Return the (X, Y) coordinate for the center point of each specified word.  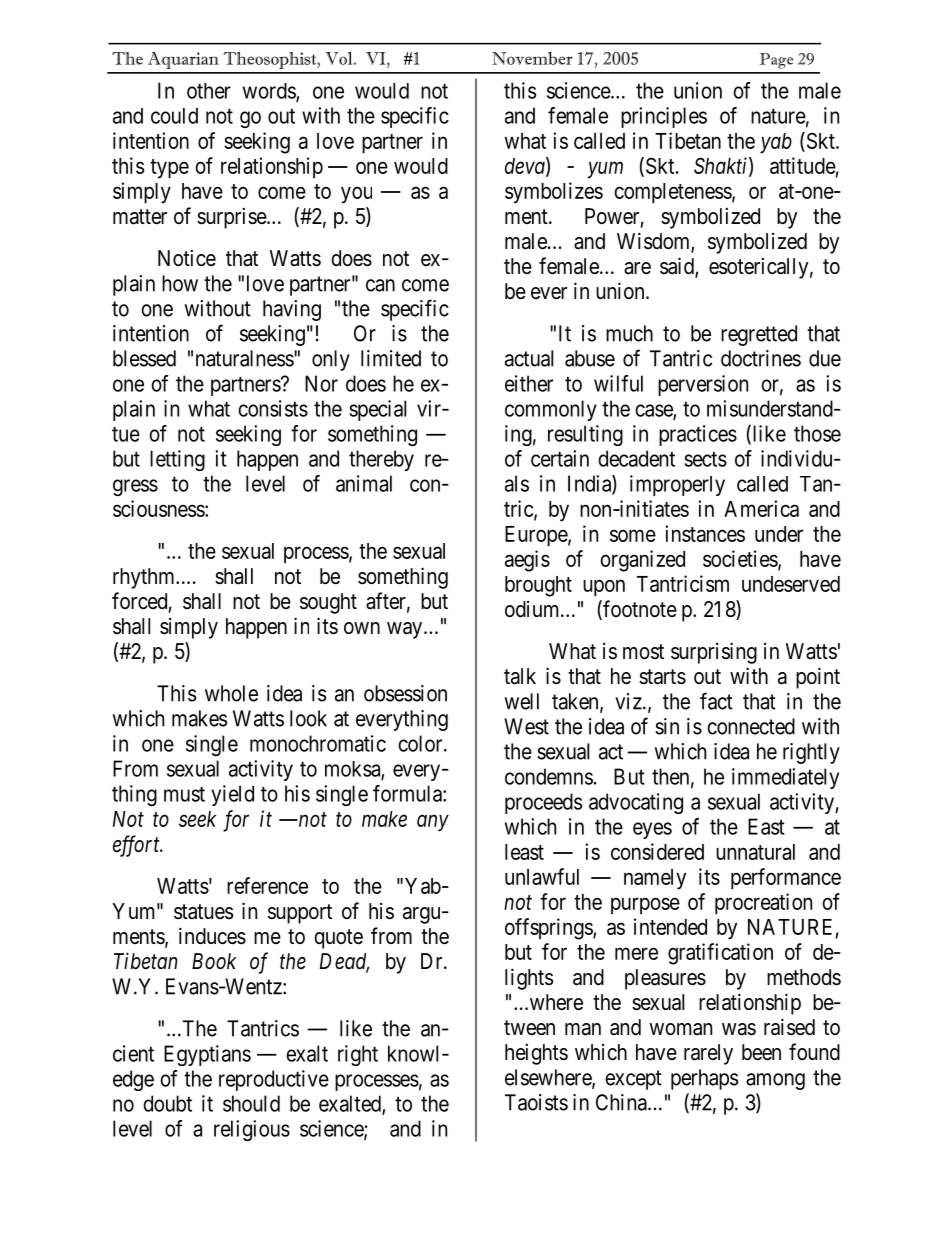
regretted (759, 335)
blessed (144, 358)
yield (233, 795)
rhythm (145, 578)
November (532, 58)
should (251, 1103)
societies (741, 559)
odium (533, 609)
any (433, 823)
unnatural (755, 852)
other (209, 91)
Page (776, 61)
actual (529, 358)
